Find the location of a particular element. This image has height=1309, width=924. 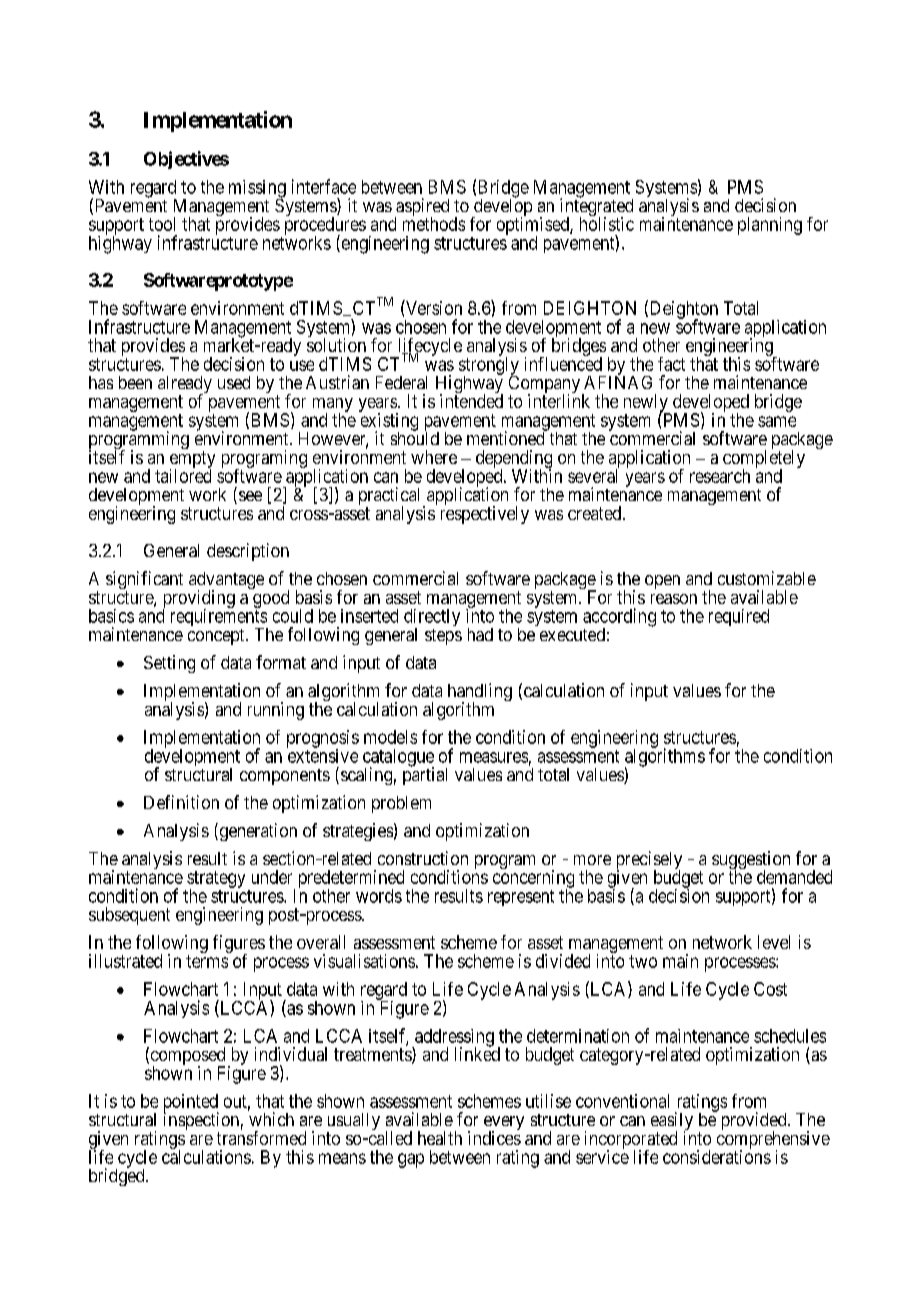

research is located at coordinates (720, 476).
